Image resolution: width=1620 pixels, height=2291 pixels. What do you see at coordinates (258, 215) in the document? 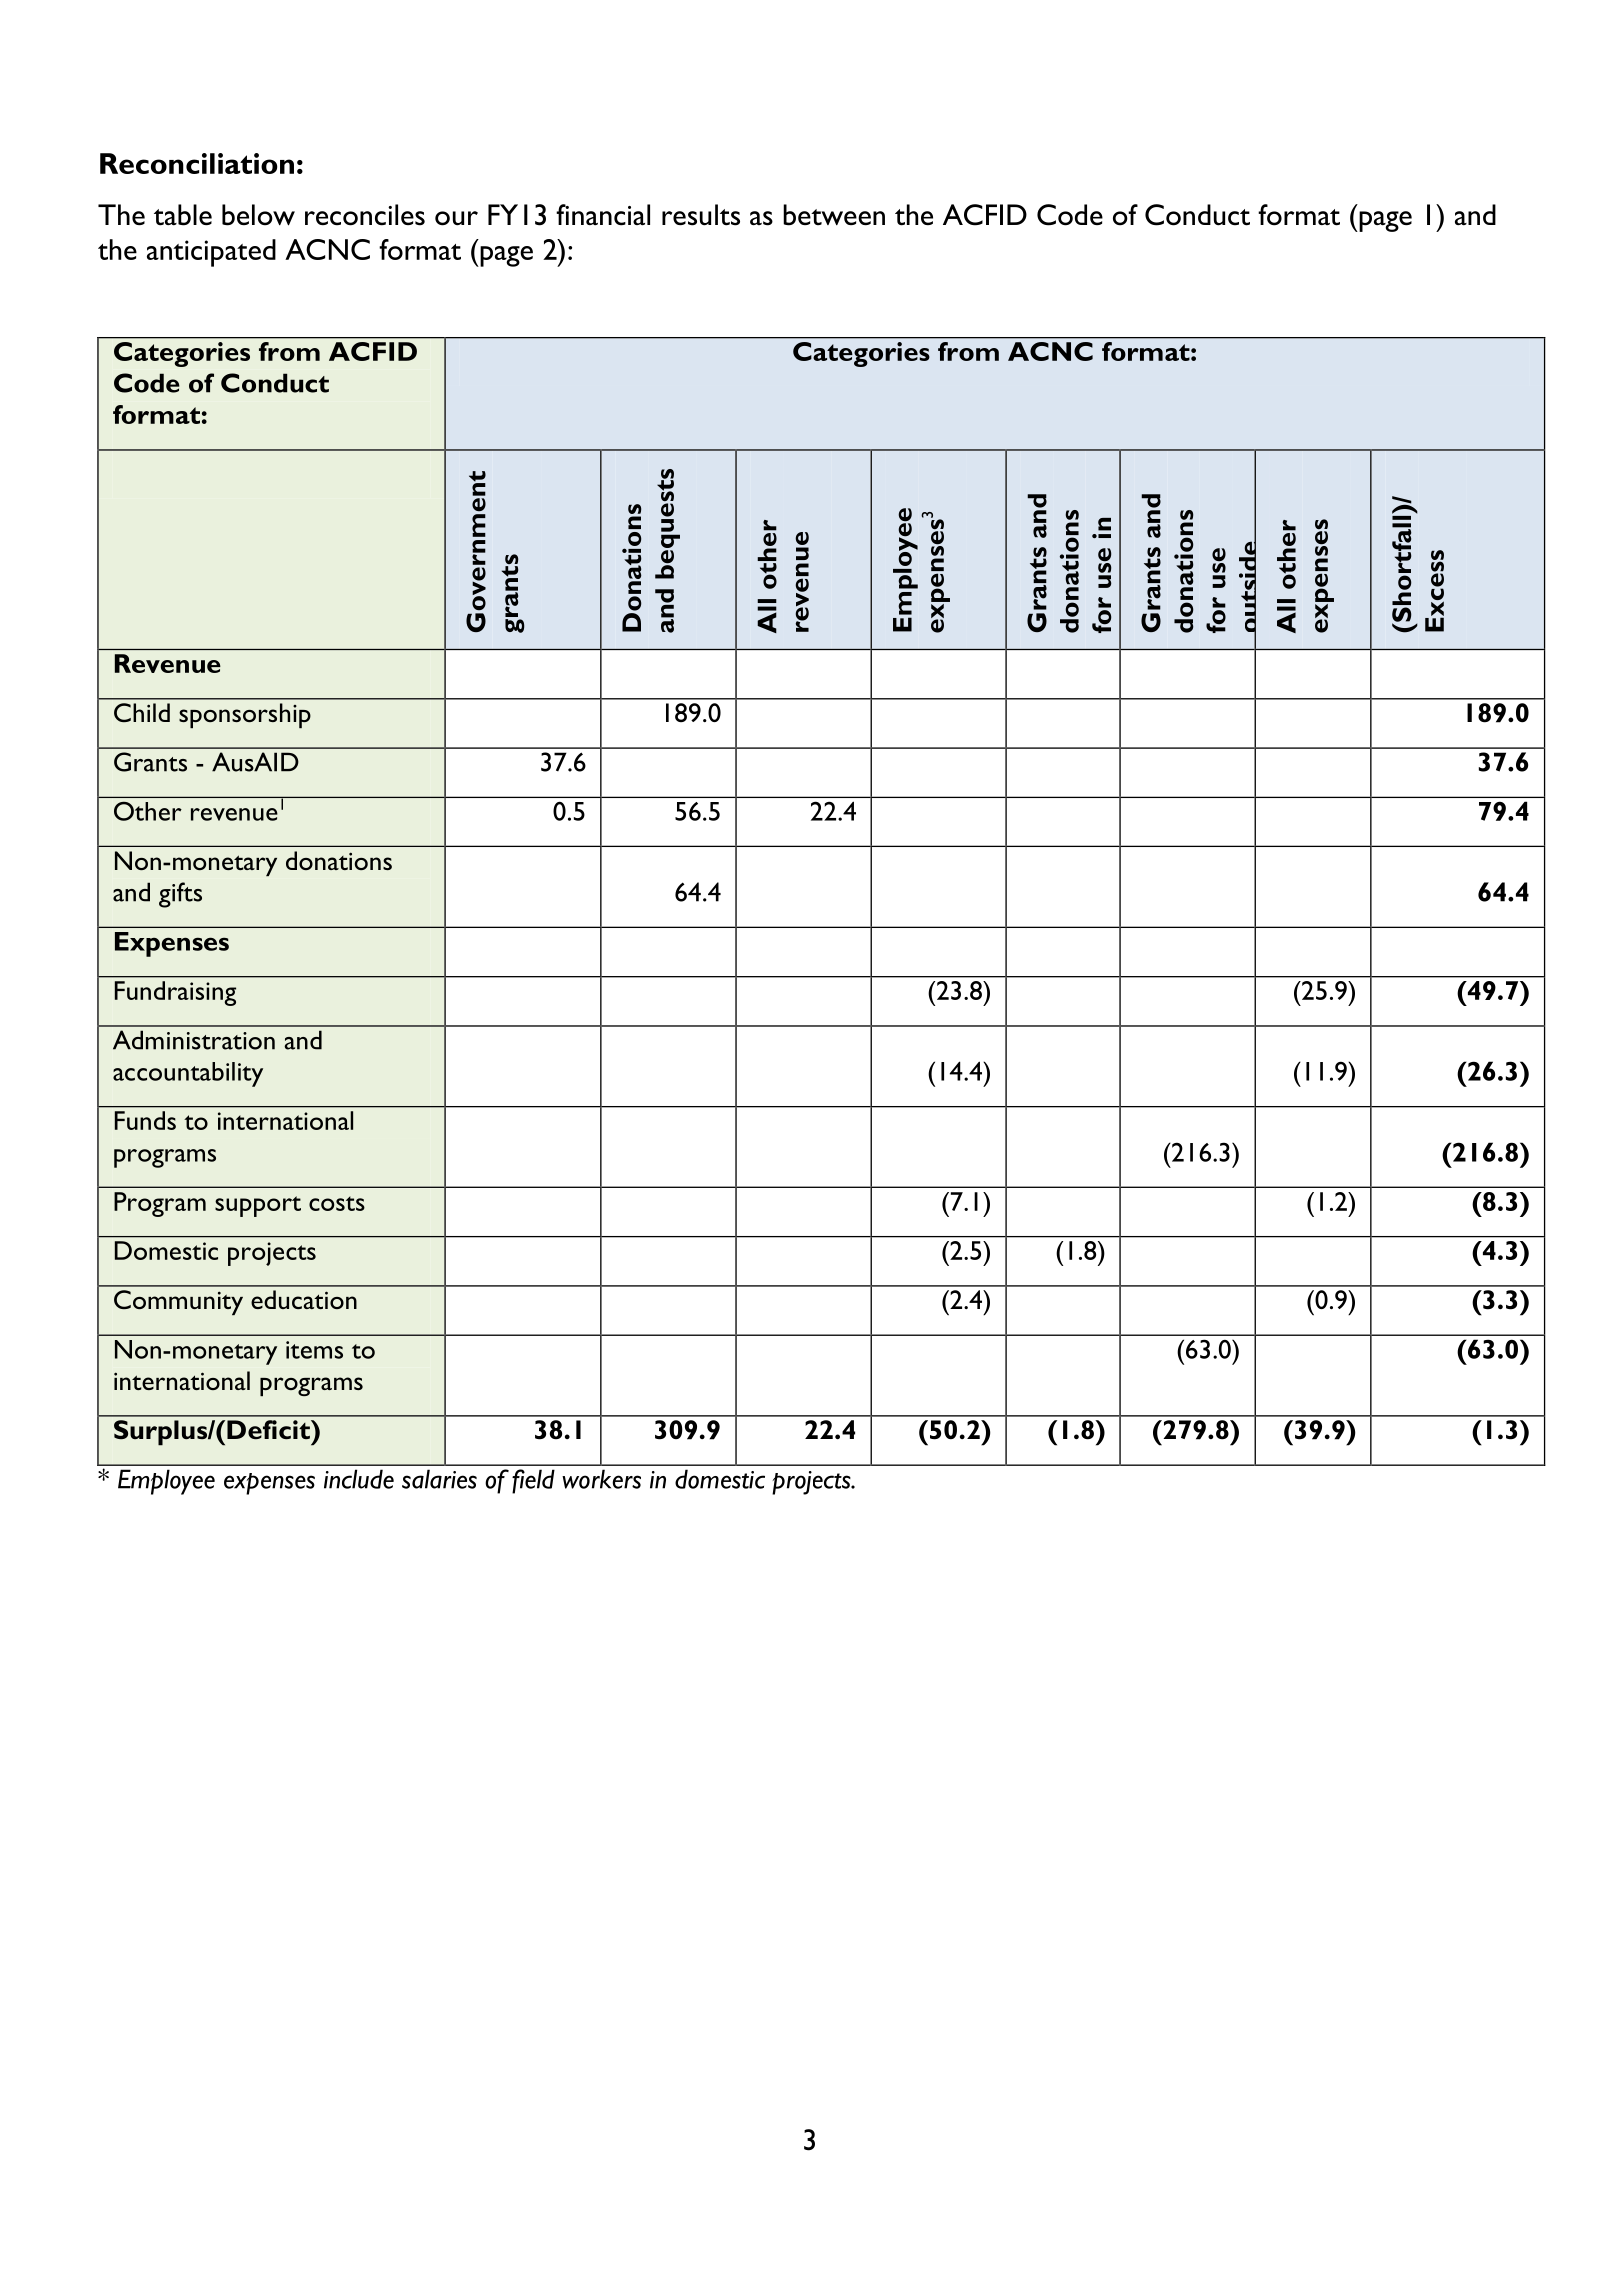
I see `below` at bounding box center [258, 215].
